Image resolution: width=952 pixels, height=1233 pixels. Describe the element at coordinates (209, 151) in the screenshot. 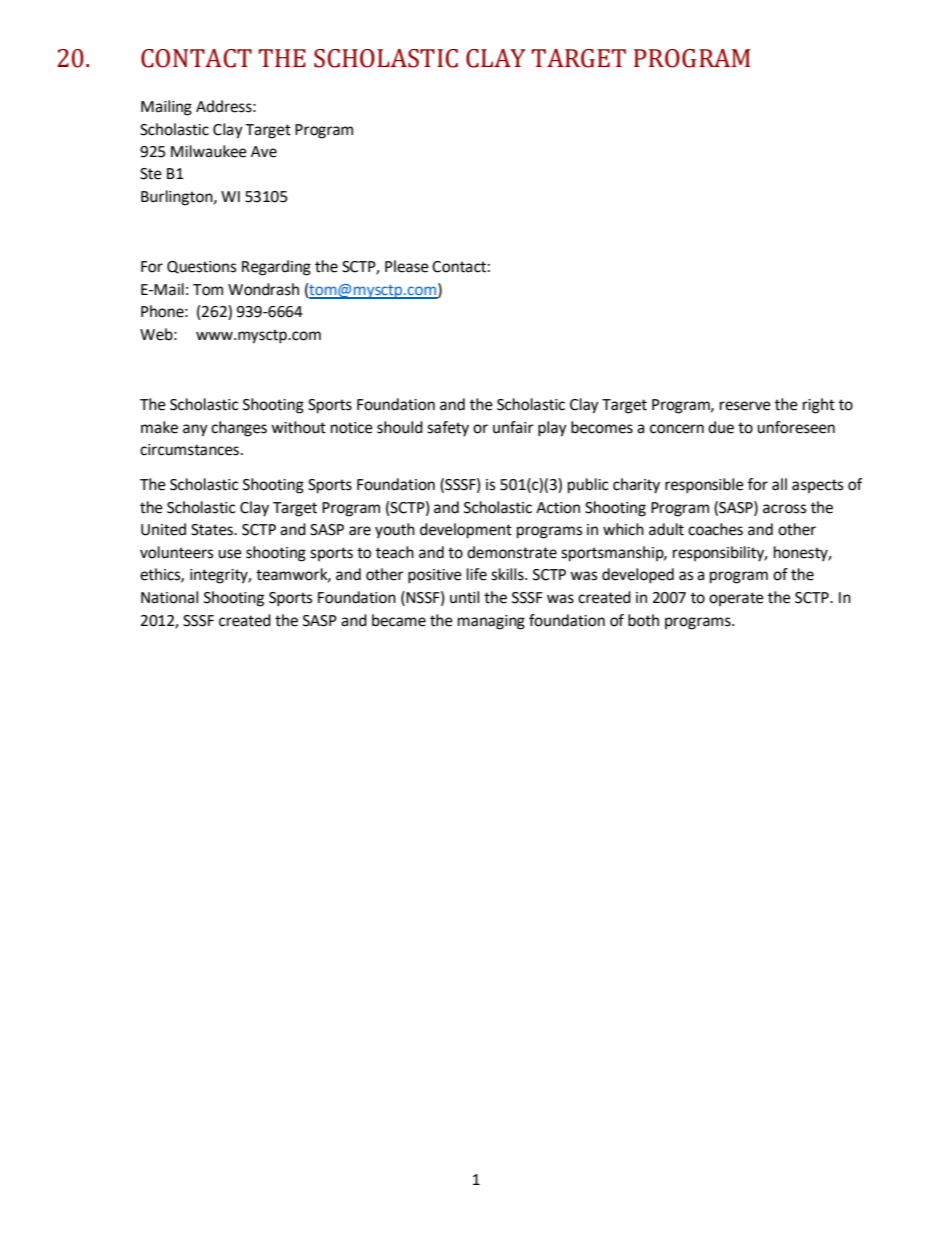

I see `Milwaukee` at that location.
